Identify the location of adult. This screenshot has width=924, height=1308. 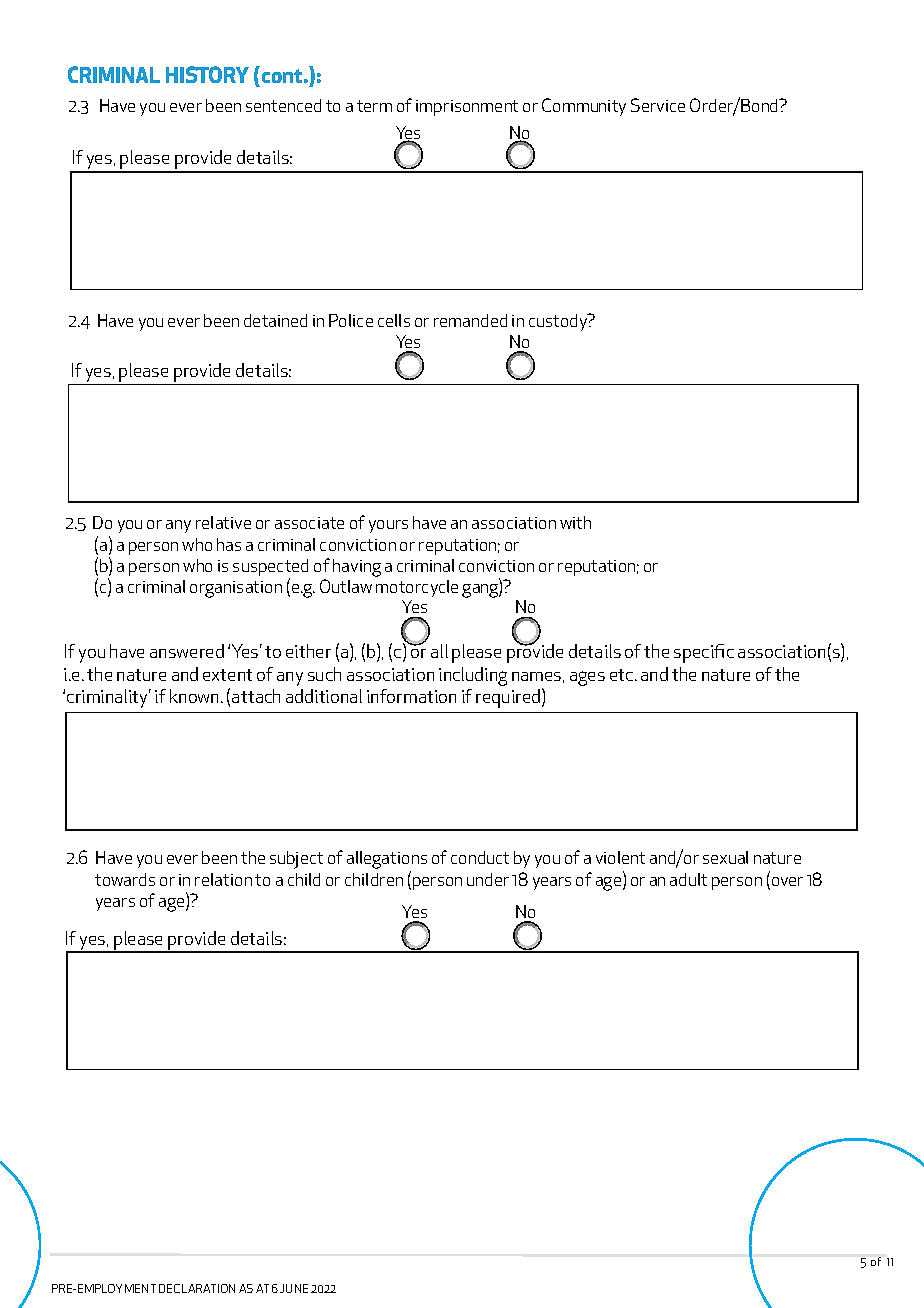
(688, 879).
